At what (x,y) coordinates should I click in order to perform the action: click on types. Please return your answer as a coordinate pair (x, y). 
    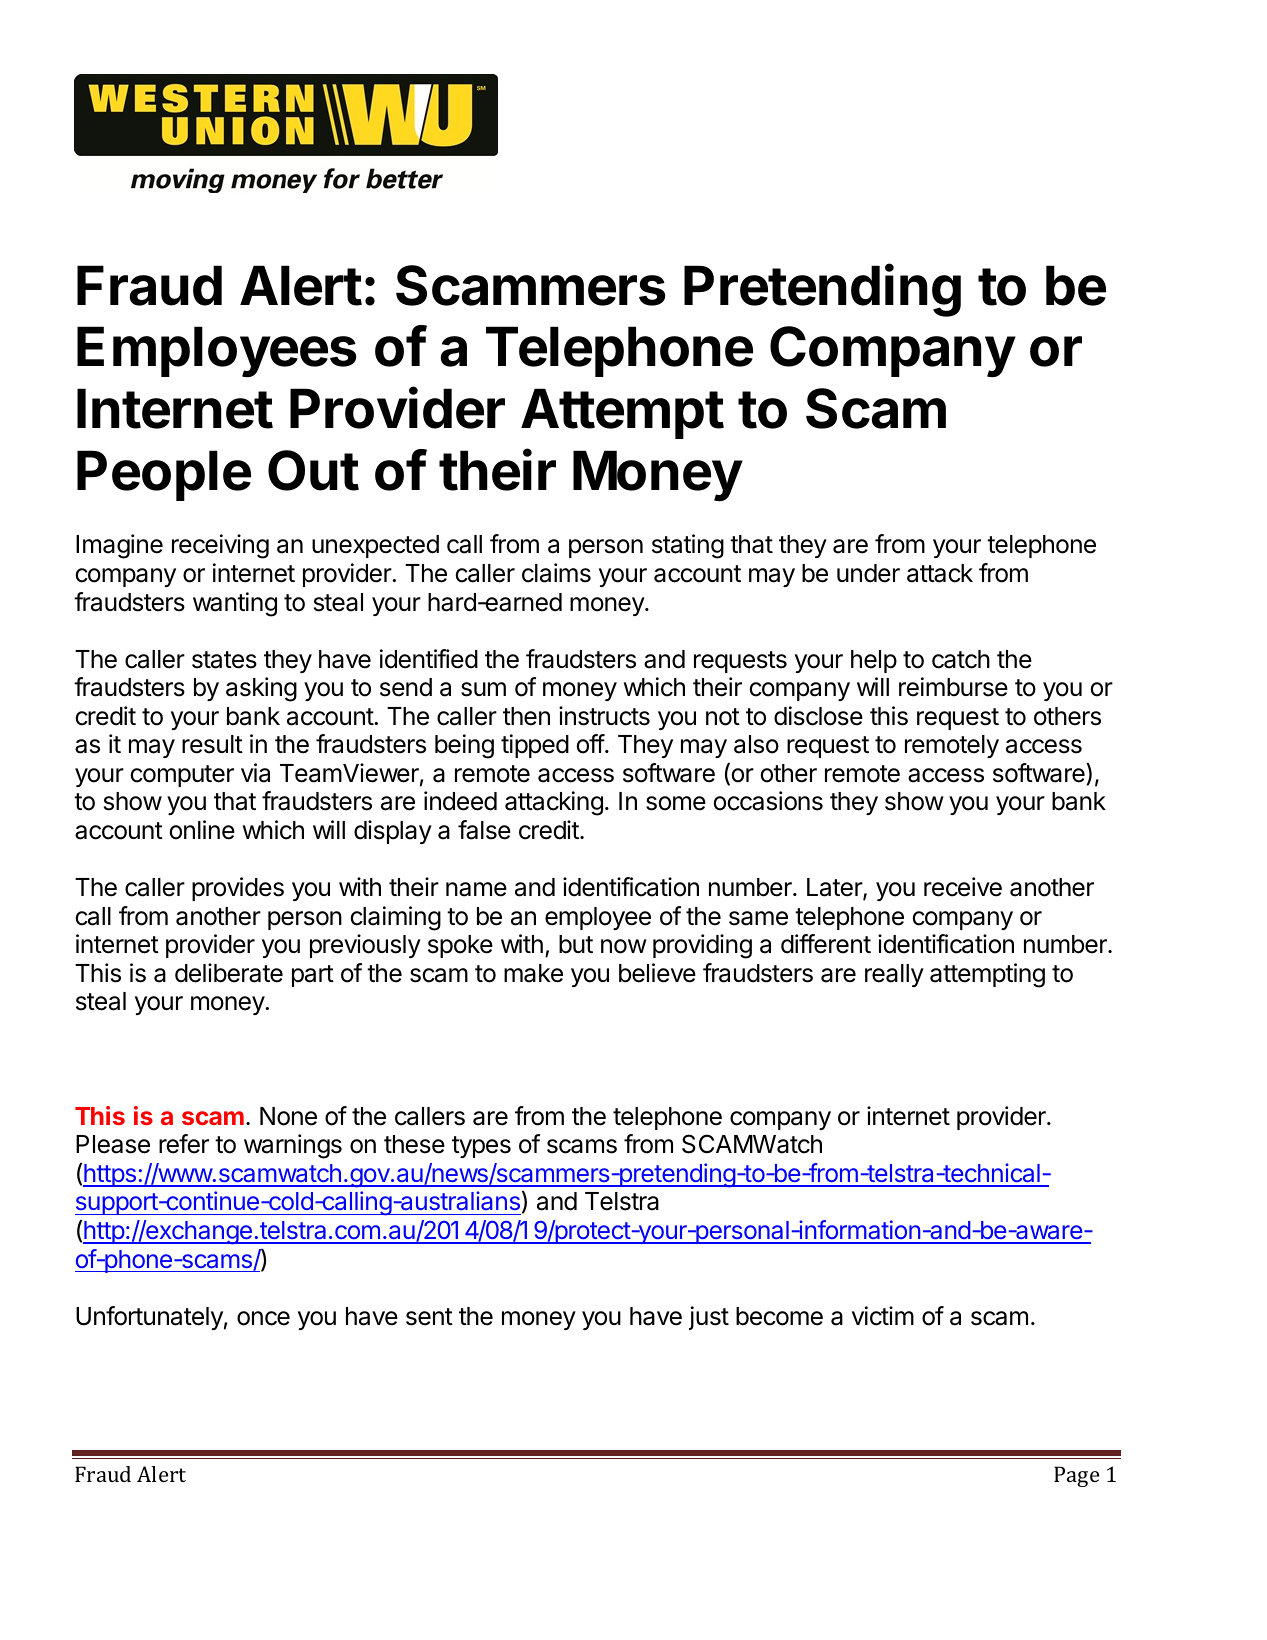
    Looking at the image, I should click on (481, 1147).
